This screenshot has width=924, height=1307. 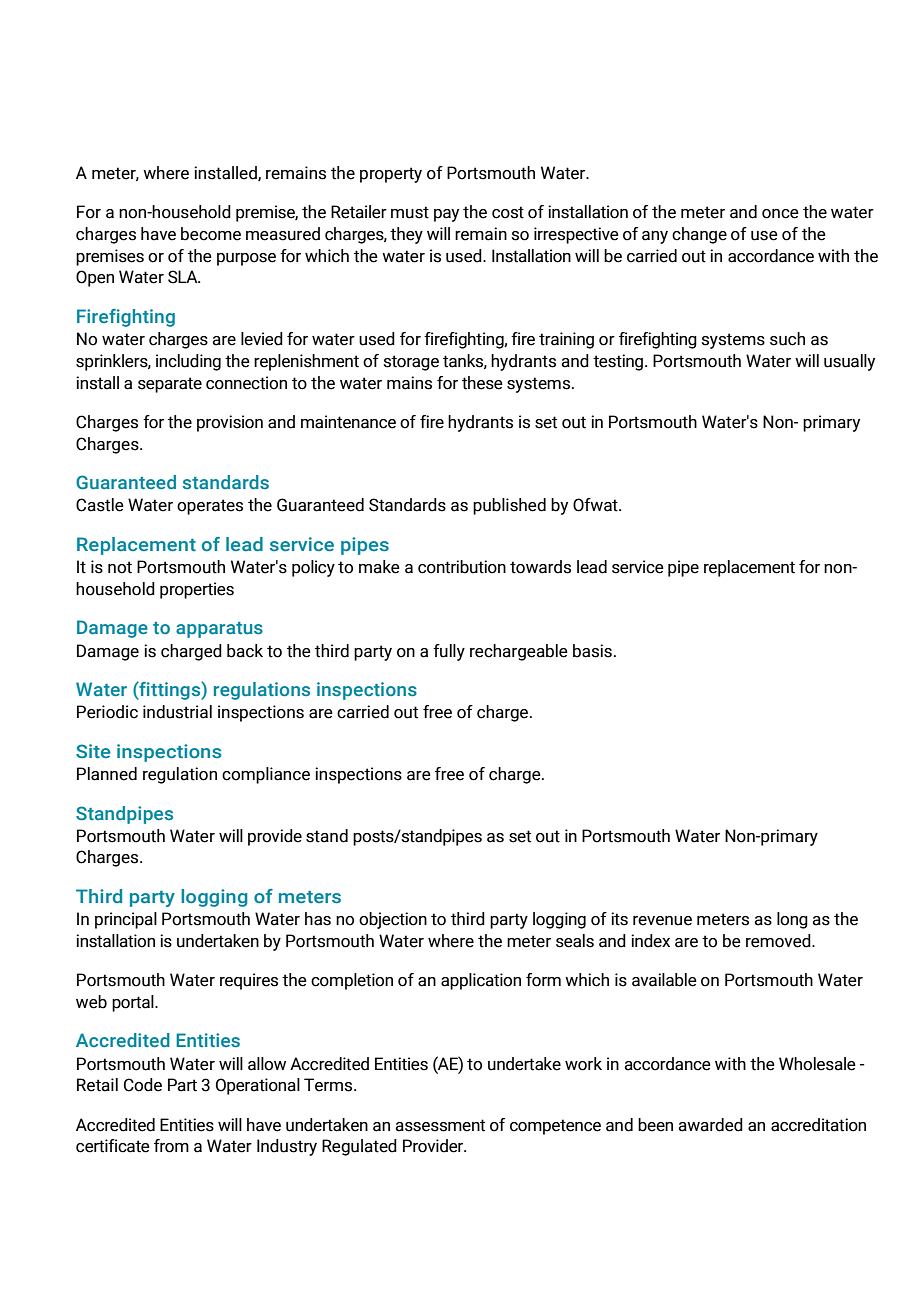 I want to click on from, so click(x=171, y=1146).
